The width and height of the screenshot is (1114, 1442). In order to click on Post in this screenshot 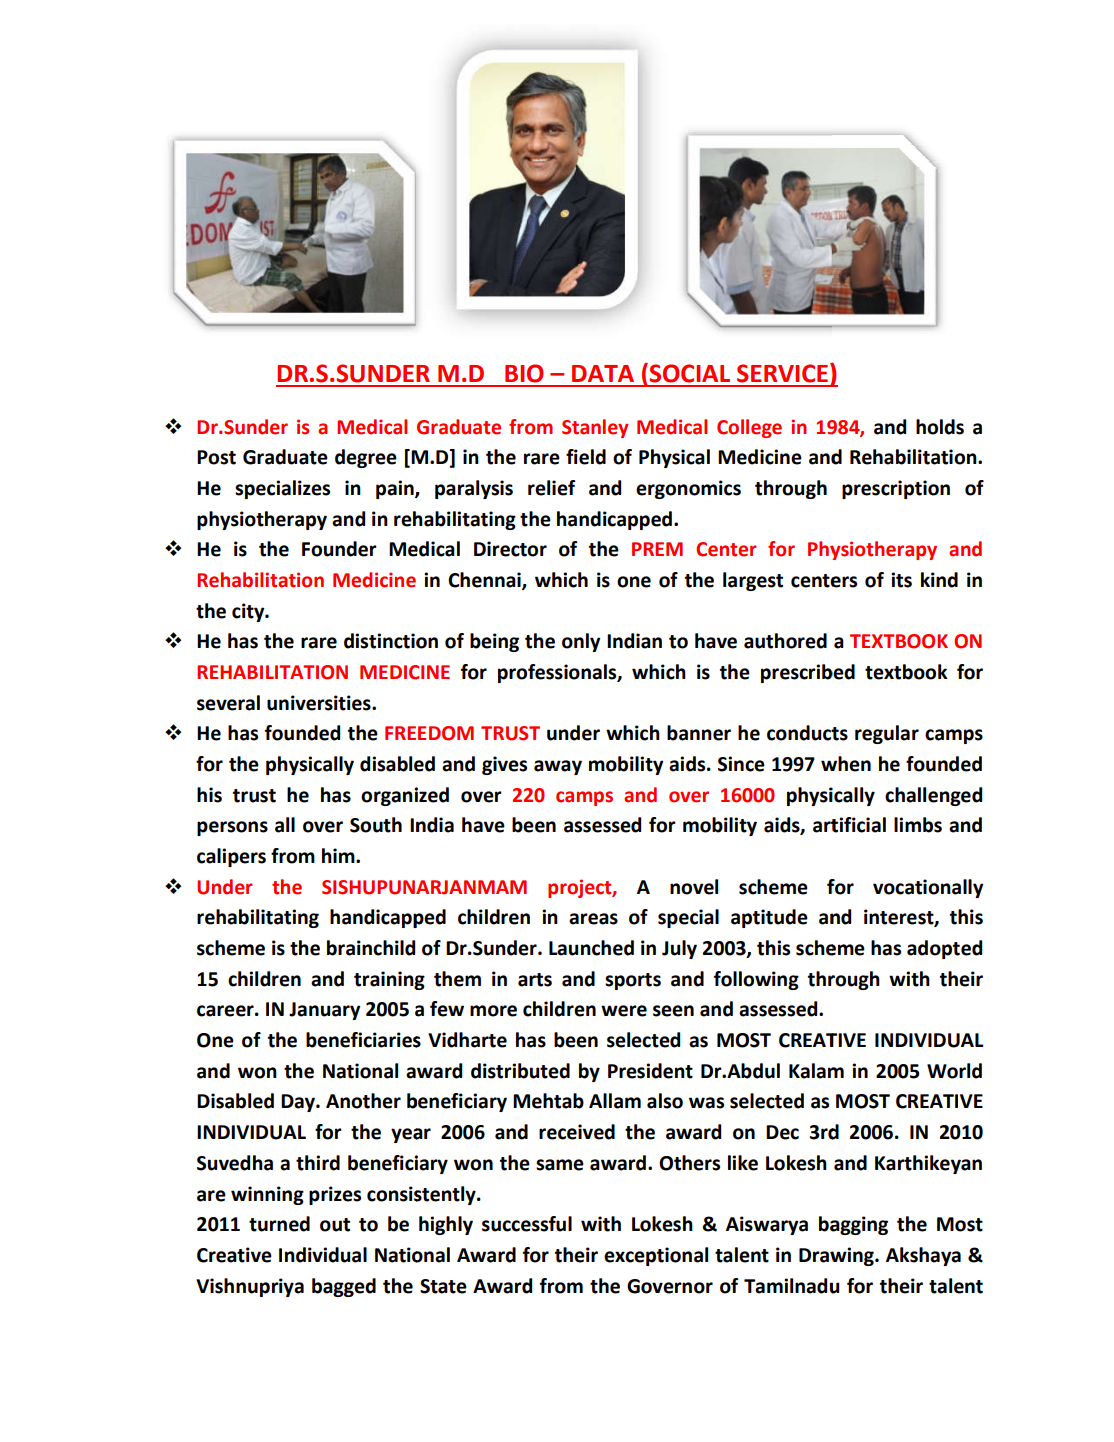, I will do `click(216, 457)`.
